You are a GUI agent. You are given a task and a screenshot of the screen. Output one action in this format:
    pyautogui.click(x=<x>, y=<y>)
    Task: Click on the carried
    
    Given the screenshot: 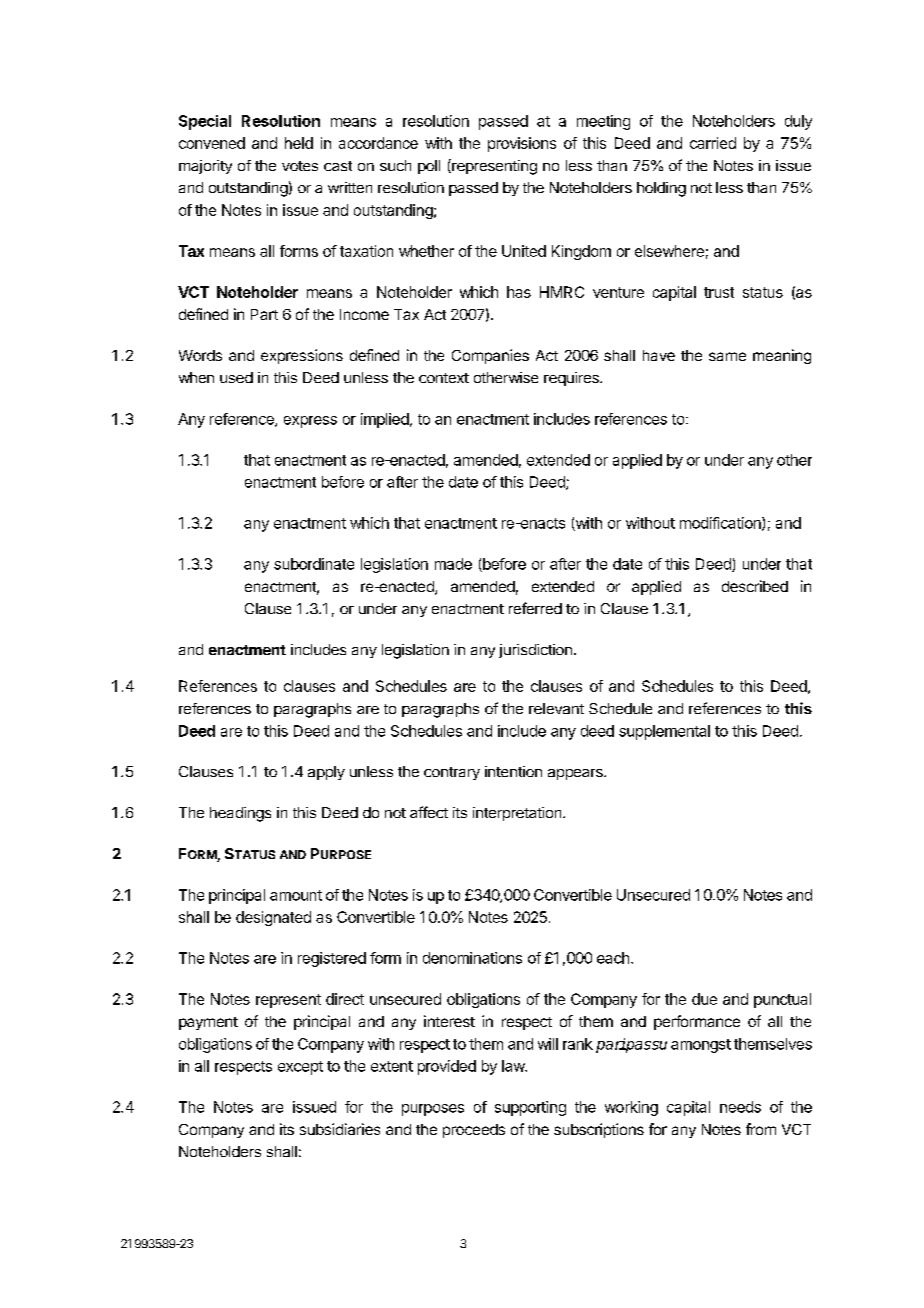 What is the action you would take?
    pyautogui.click(x=713, y=143)
